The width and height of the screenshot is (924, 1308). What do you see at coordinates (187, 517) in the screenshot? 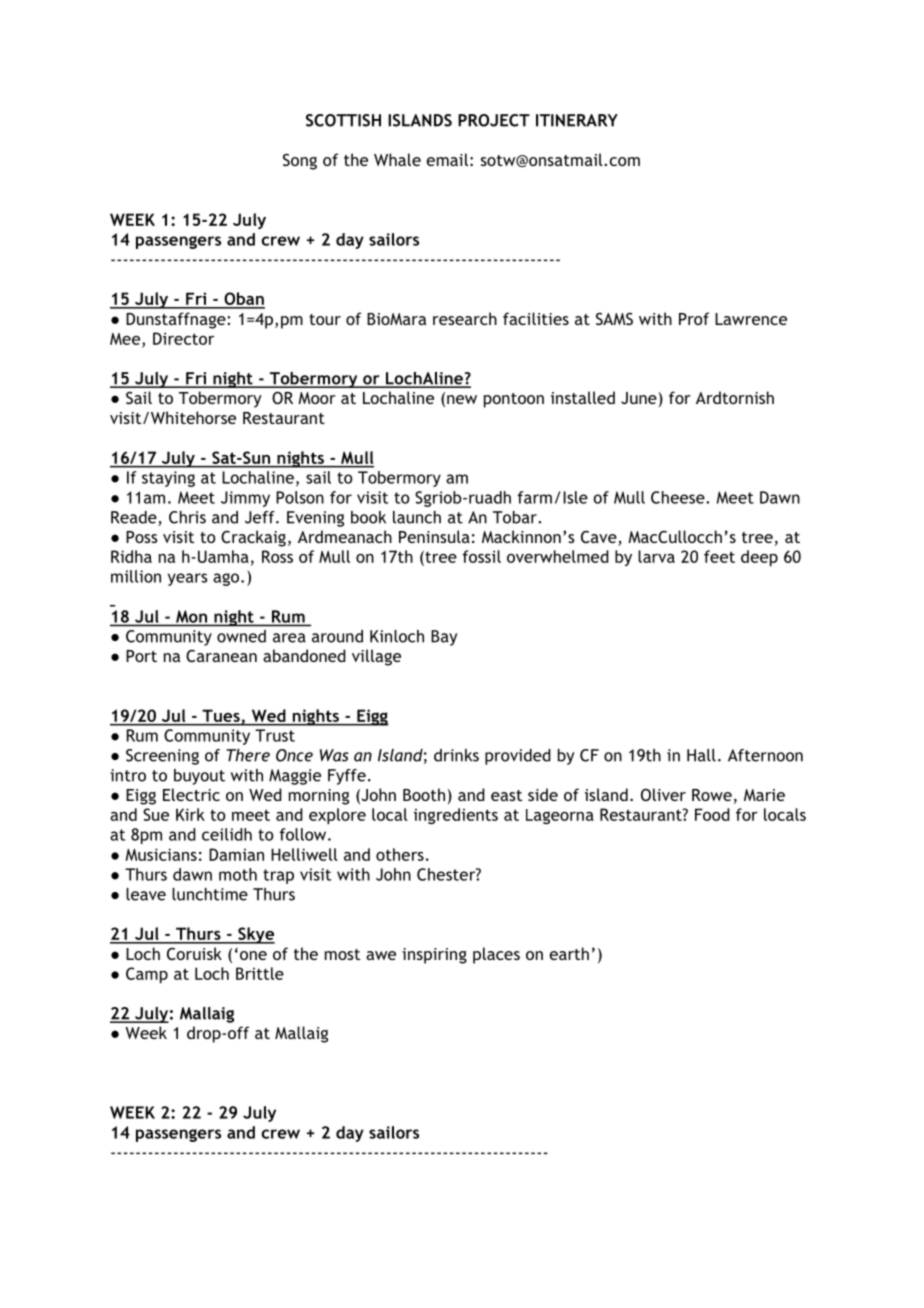
I see `Chris` at bounding box center [187, 517].
